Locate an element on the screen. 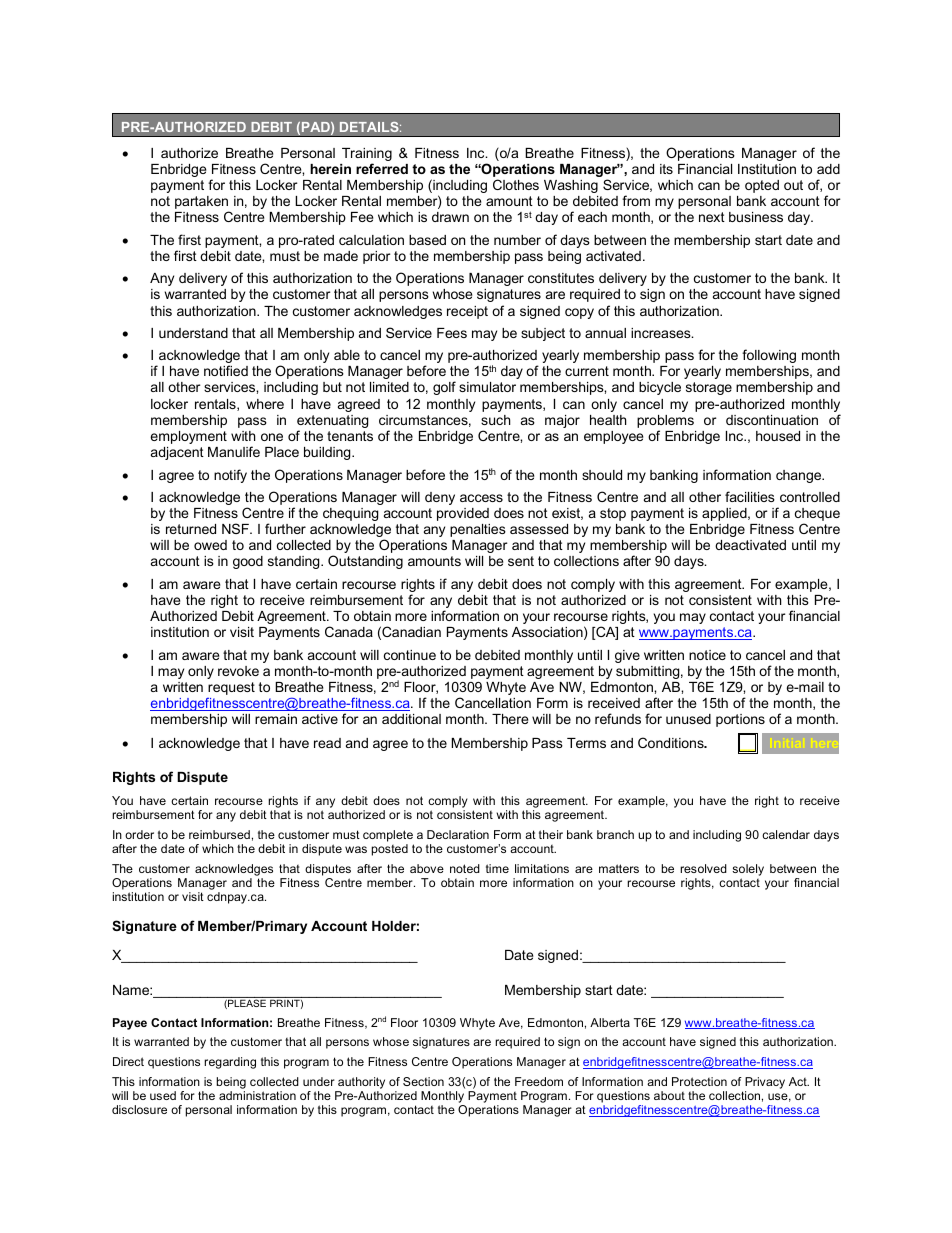  storage is located at coordinates (709, 388).
